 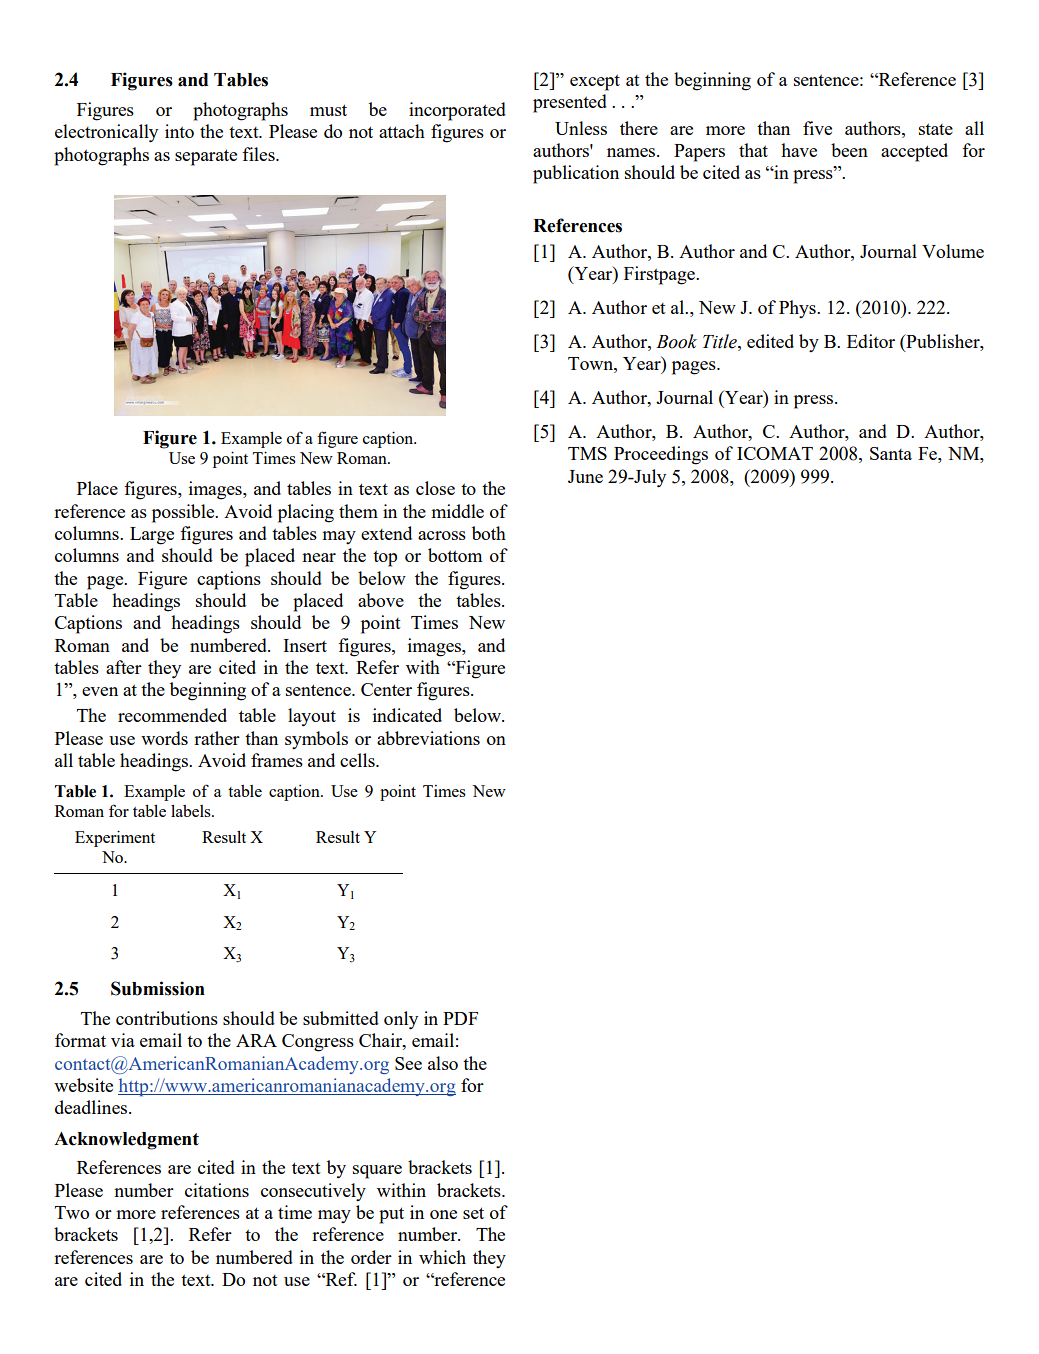 What do you see at coordinates (407, 715) in the screenshot?
I see `indicated` at bounding box center [407, 715].
